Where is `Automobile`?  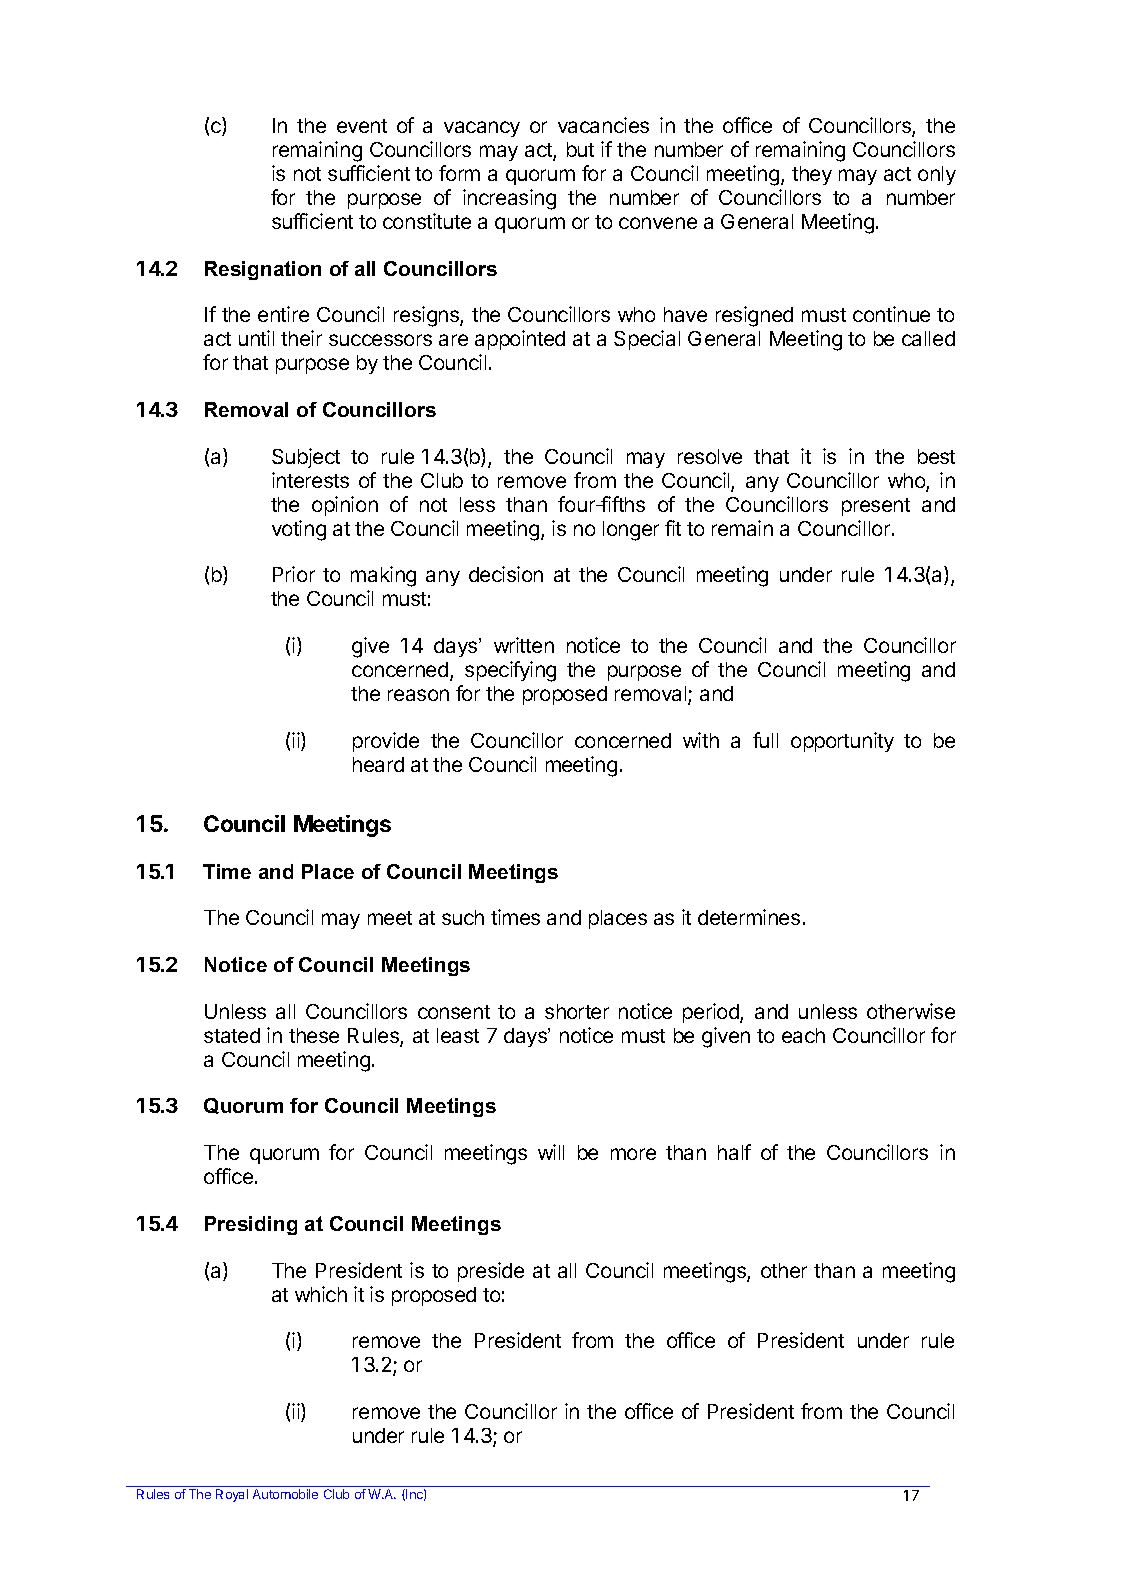
Automobile is located at coordinates (285, 1494).
